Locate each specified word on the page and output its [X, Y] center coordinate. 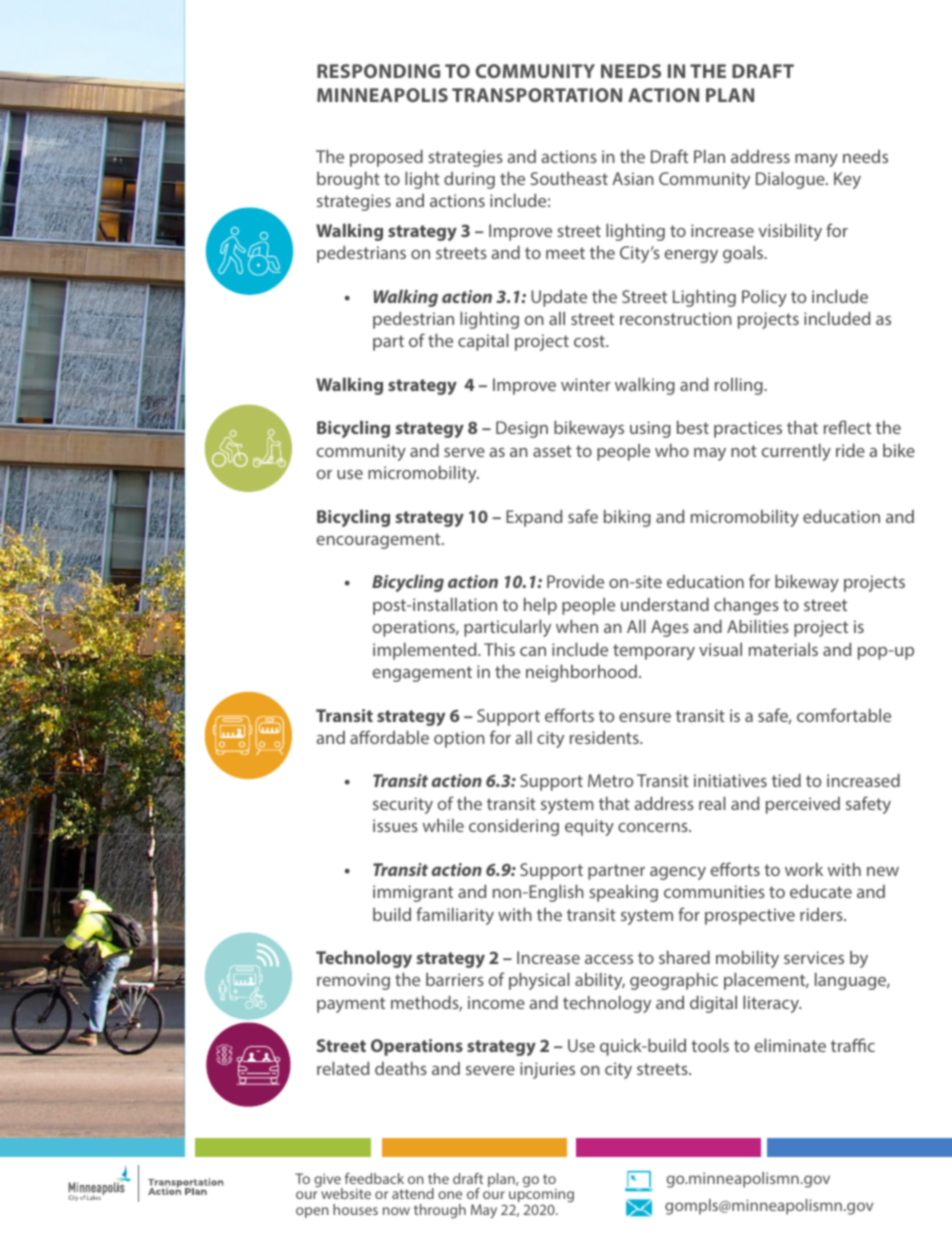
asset [552, 451]
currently [796, 452]
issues [395, 825]
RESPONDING [378, 71]
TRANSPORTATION [537, 95]
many [816, 160]
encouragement [380, 541]
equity [589, 827]
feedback [374, 1178]
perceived [803, 805]
